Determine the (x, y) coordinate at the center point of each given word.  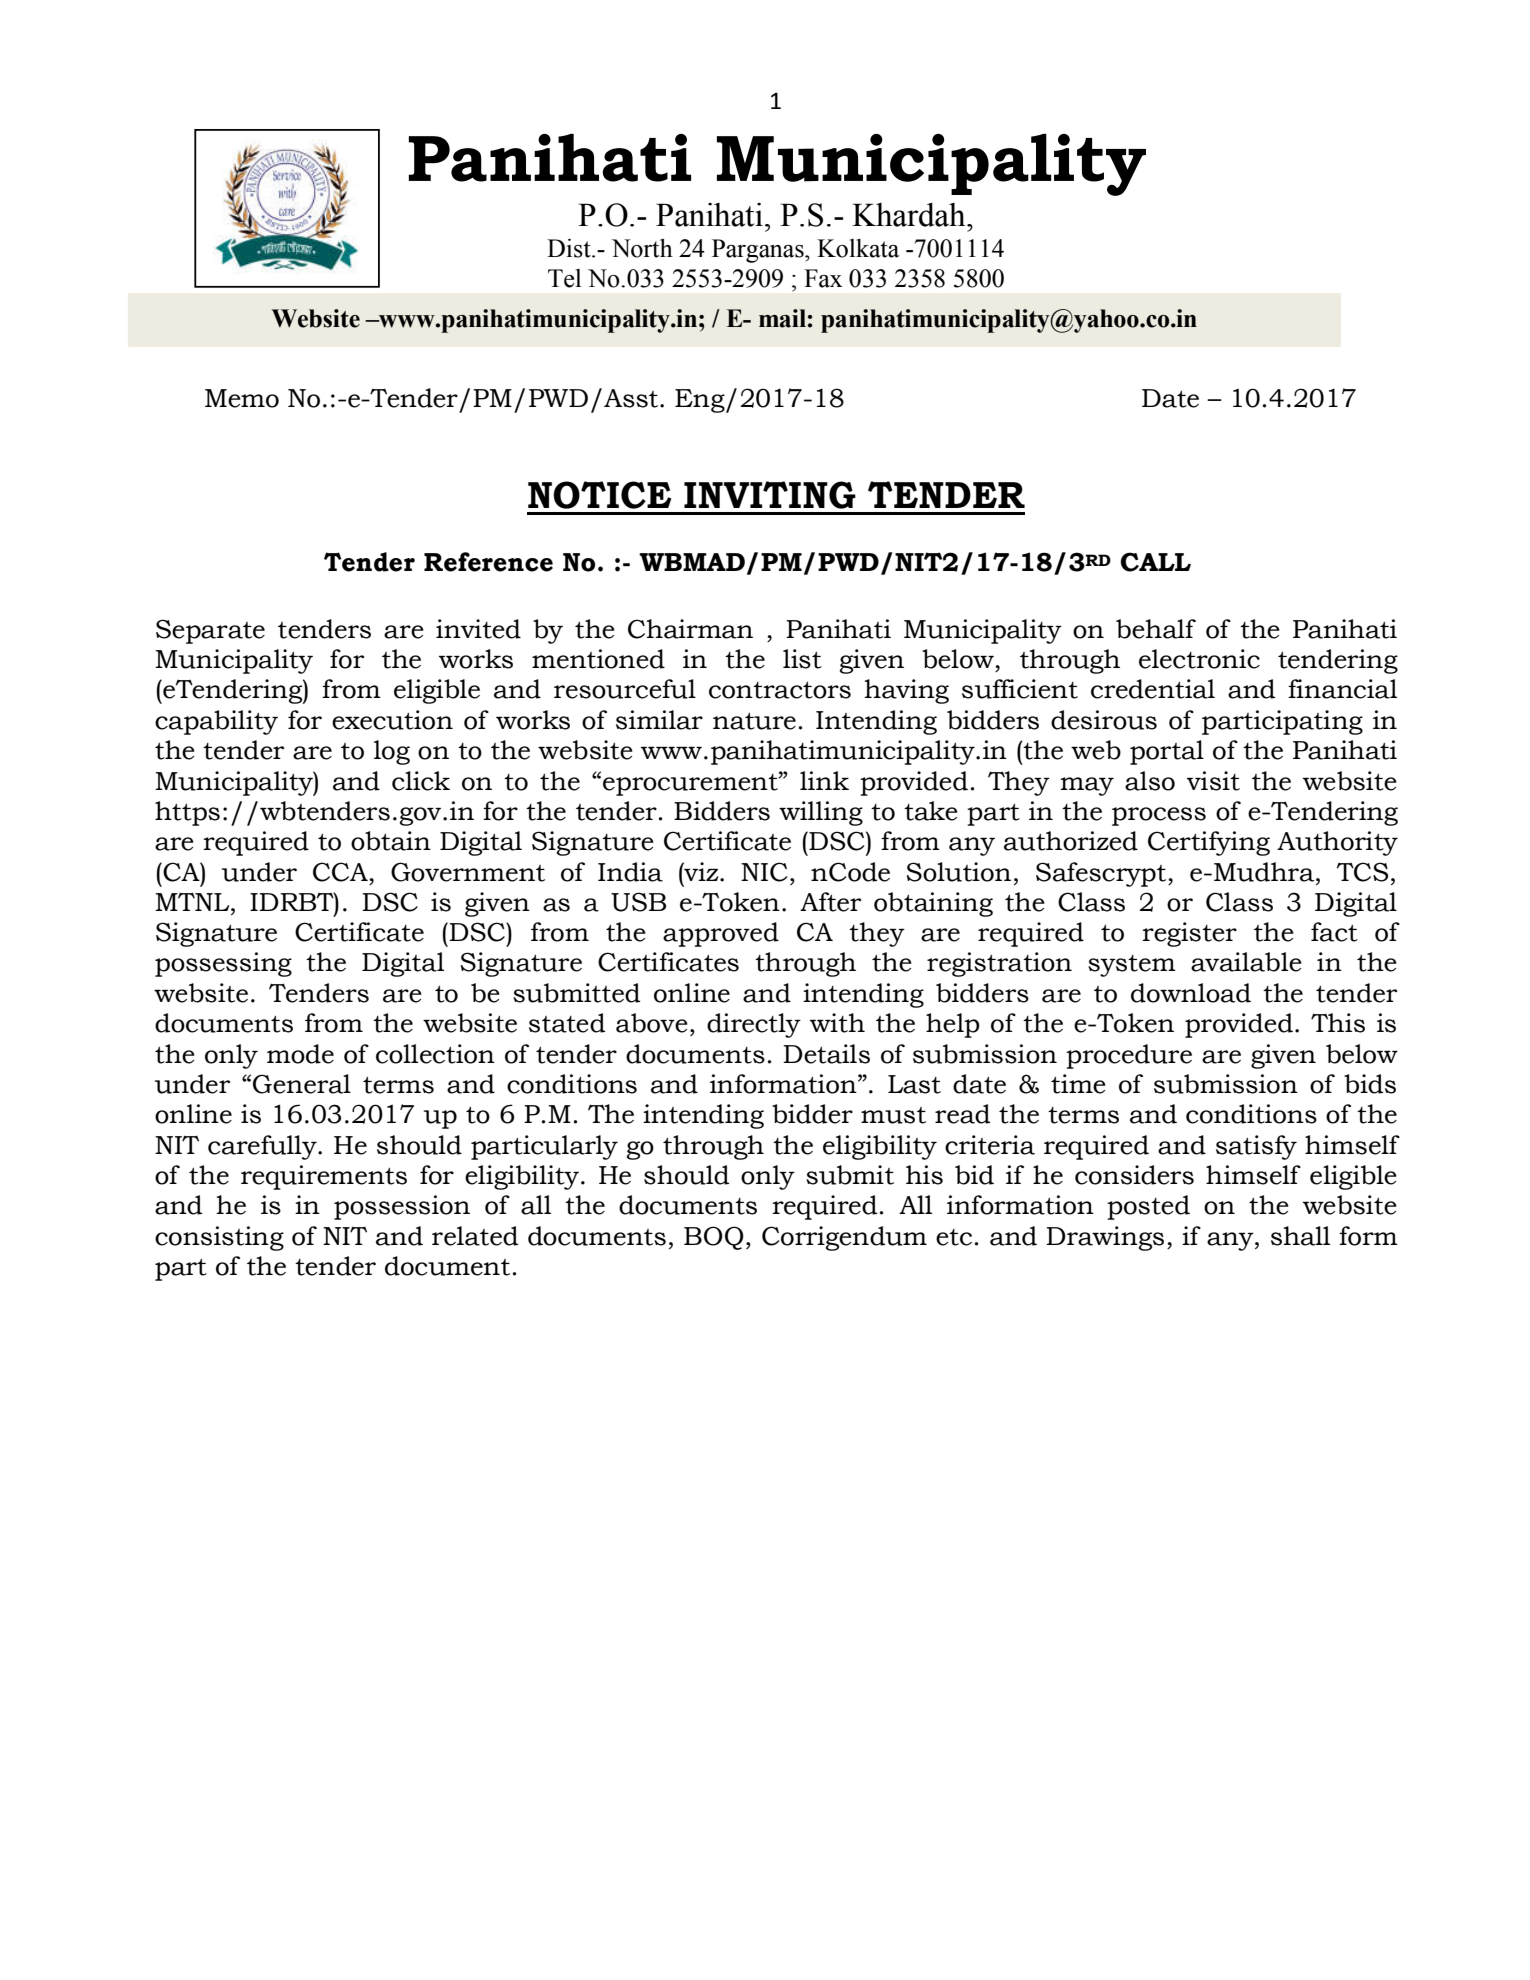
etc (954, 1237)
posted (1148, 1207)
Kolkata (858, 248)
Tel (564, 278)
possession (402, 1207)
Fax (823, 278)
